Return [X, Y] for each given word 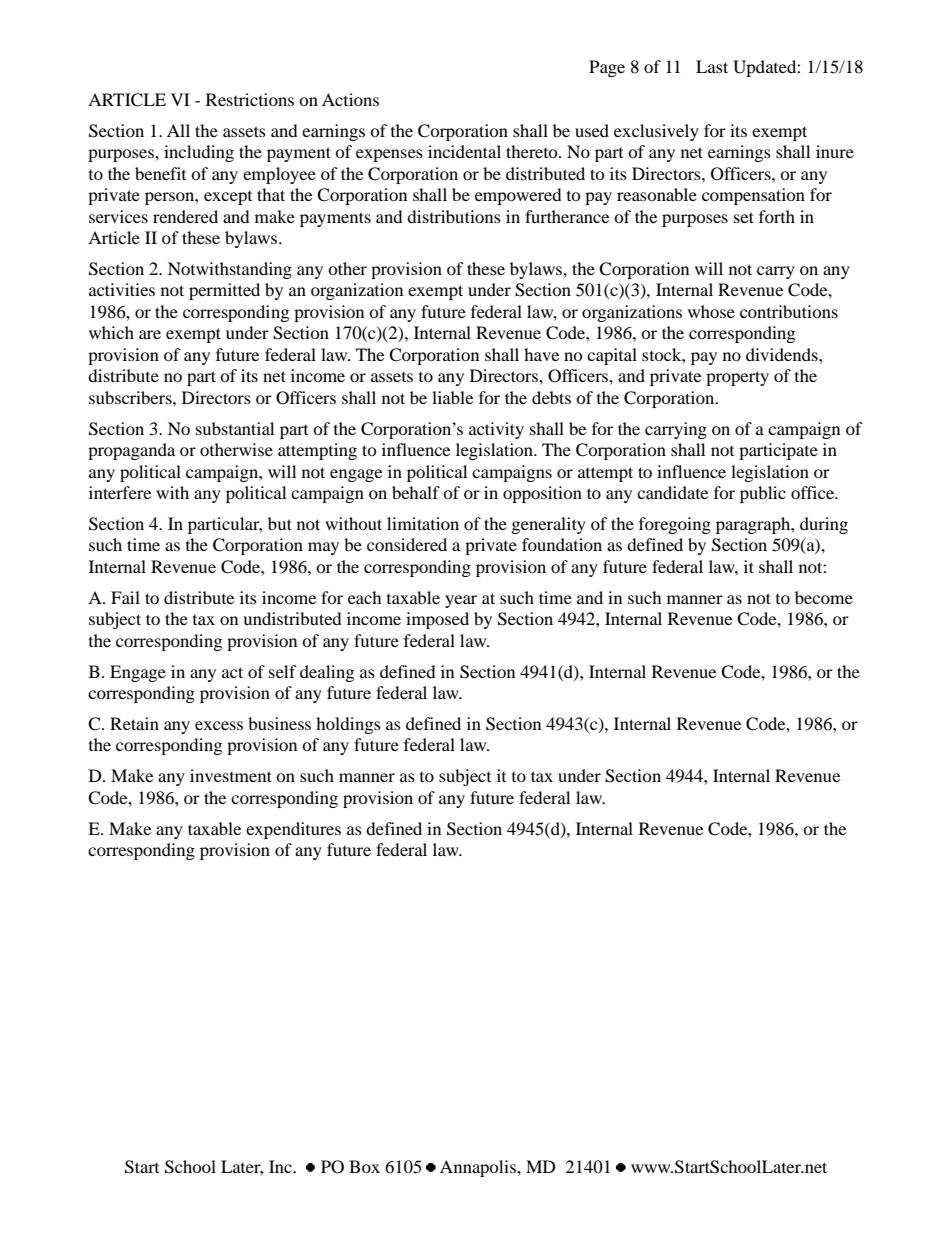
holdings [348, 725]
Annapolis [479, 1168]
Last [712, 66]
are [150, 334]
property [737, 378]
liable [452, 397]
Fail [125, 597]
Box [364, 1166]
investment [231, 775]
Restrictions [250, 99]
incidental [464, 151]
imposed [437, 620]
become [824, 597]
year [461, 601]
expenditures [293, 830]
